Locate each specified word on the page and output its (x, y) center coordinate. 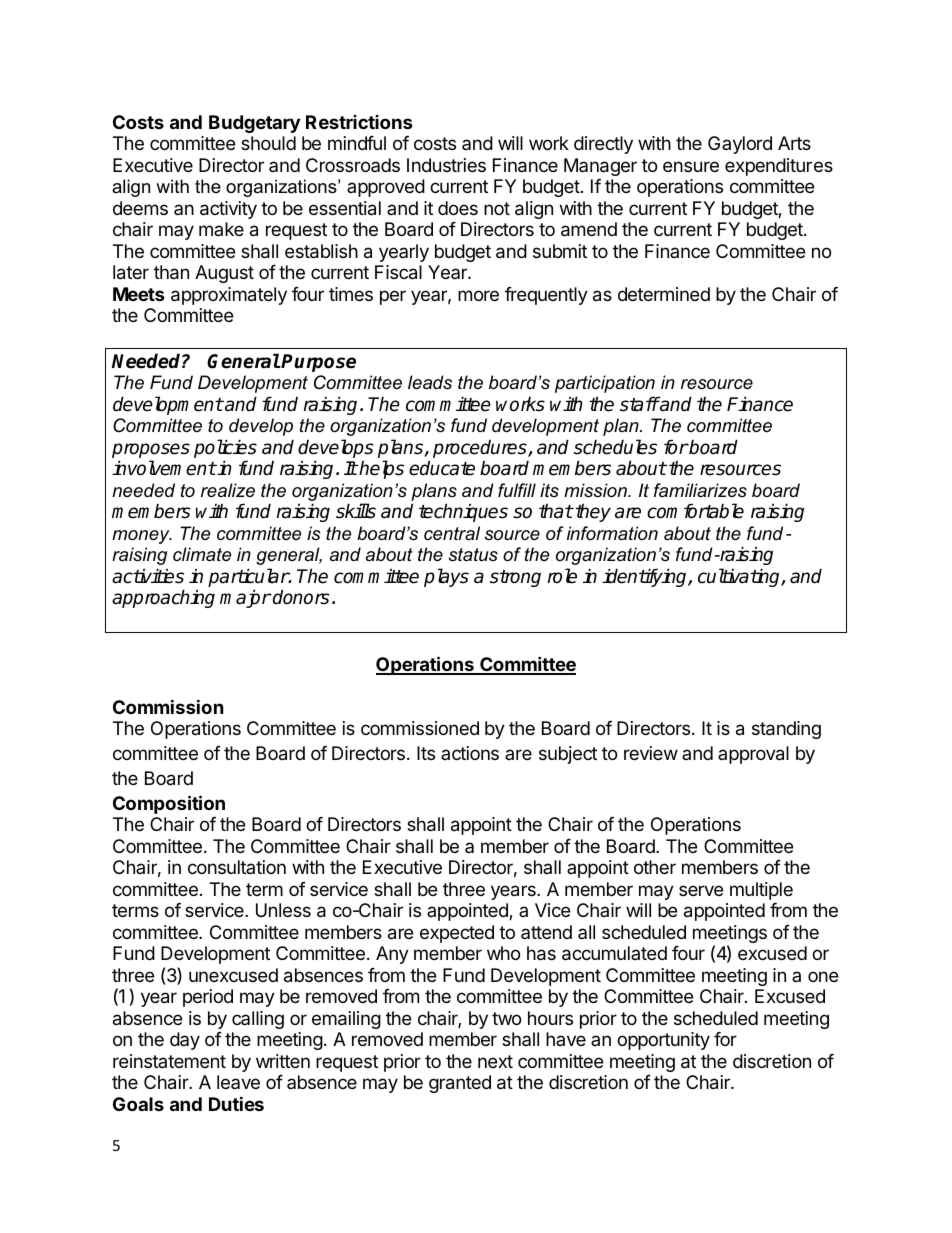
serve (701, 890)
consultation (237, 867)
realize (228, 490)
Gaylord (740, 145)
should (268, 143)
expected (457, 934)
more (478, 295)
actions (470, 753)
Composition (169, 804)
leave (238, 1082)
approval (753, 755)
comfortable (695, 511)
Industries (446, 165)
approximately (229, 296)
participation (605, 384)
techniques (463, 512)
